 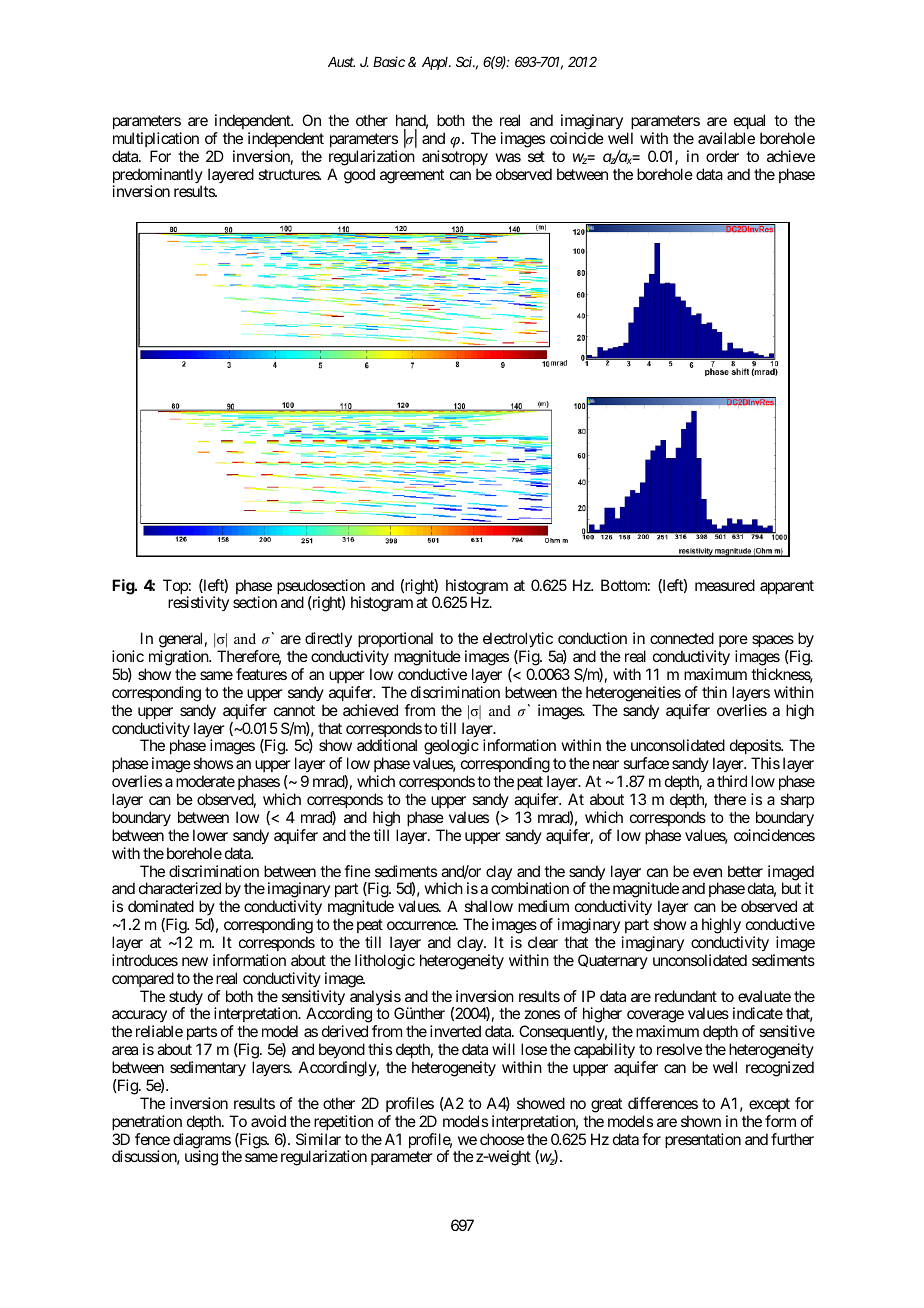 What do you see at coordinates (543, 942) in the screenshot?
I see `clear` at bounding box center [543, 942].
